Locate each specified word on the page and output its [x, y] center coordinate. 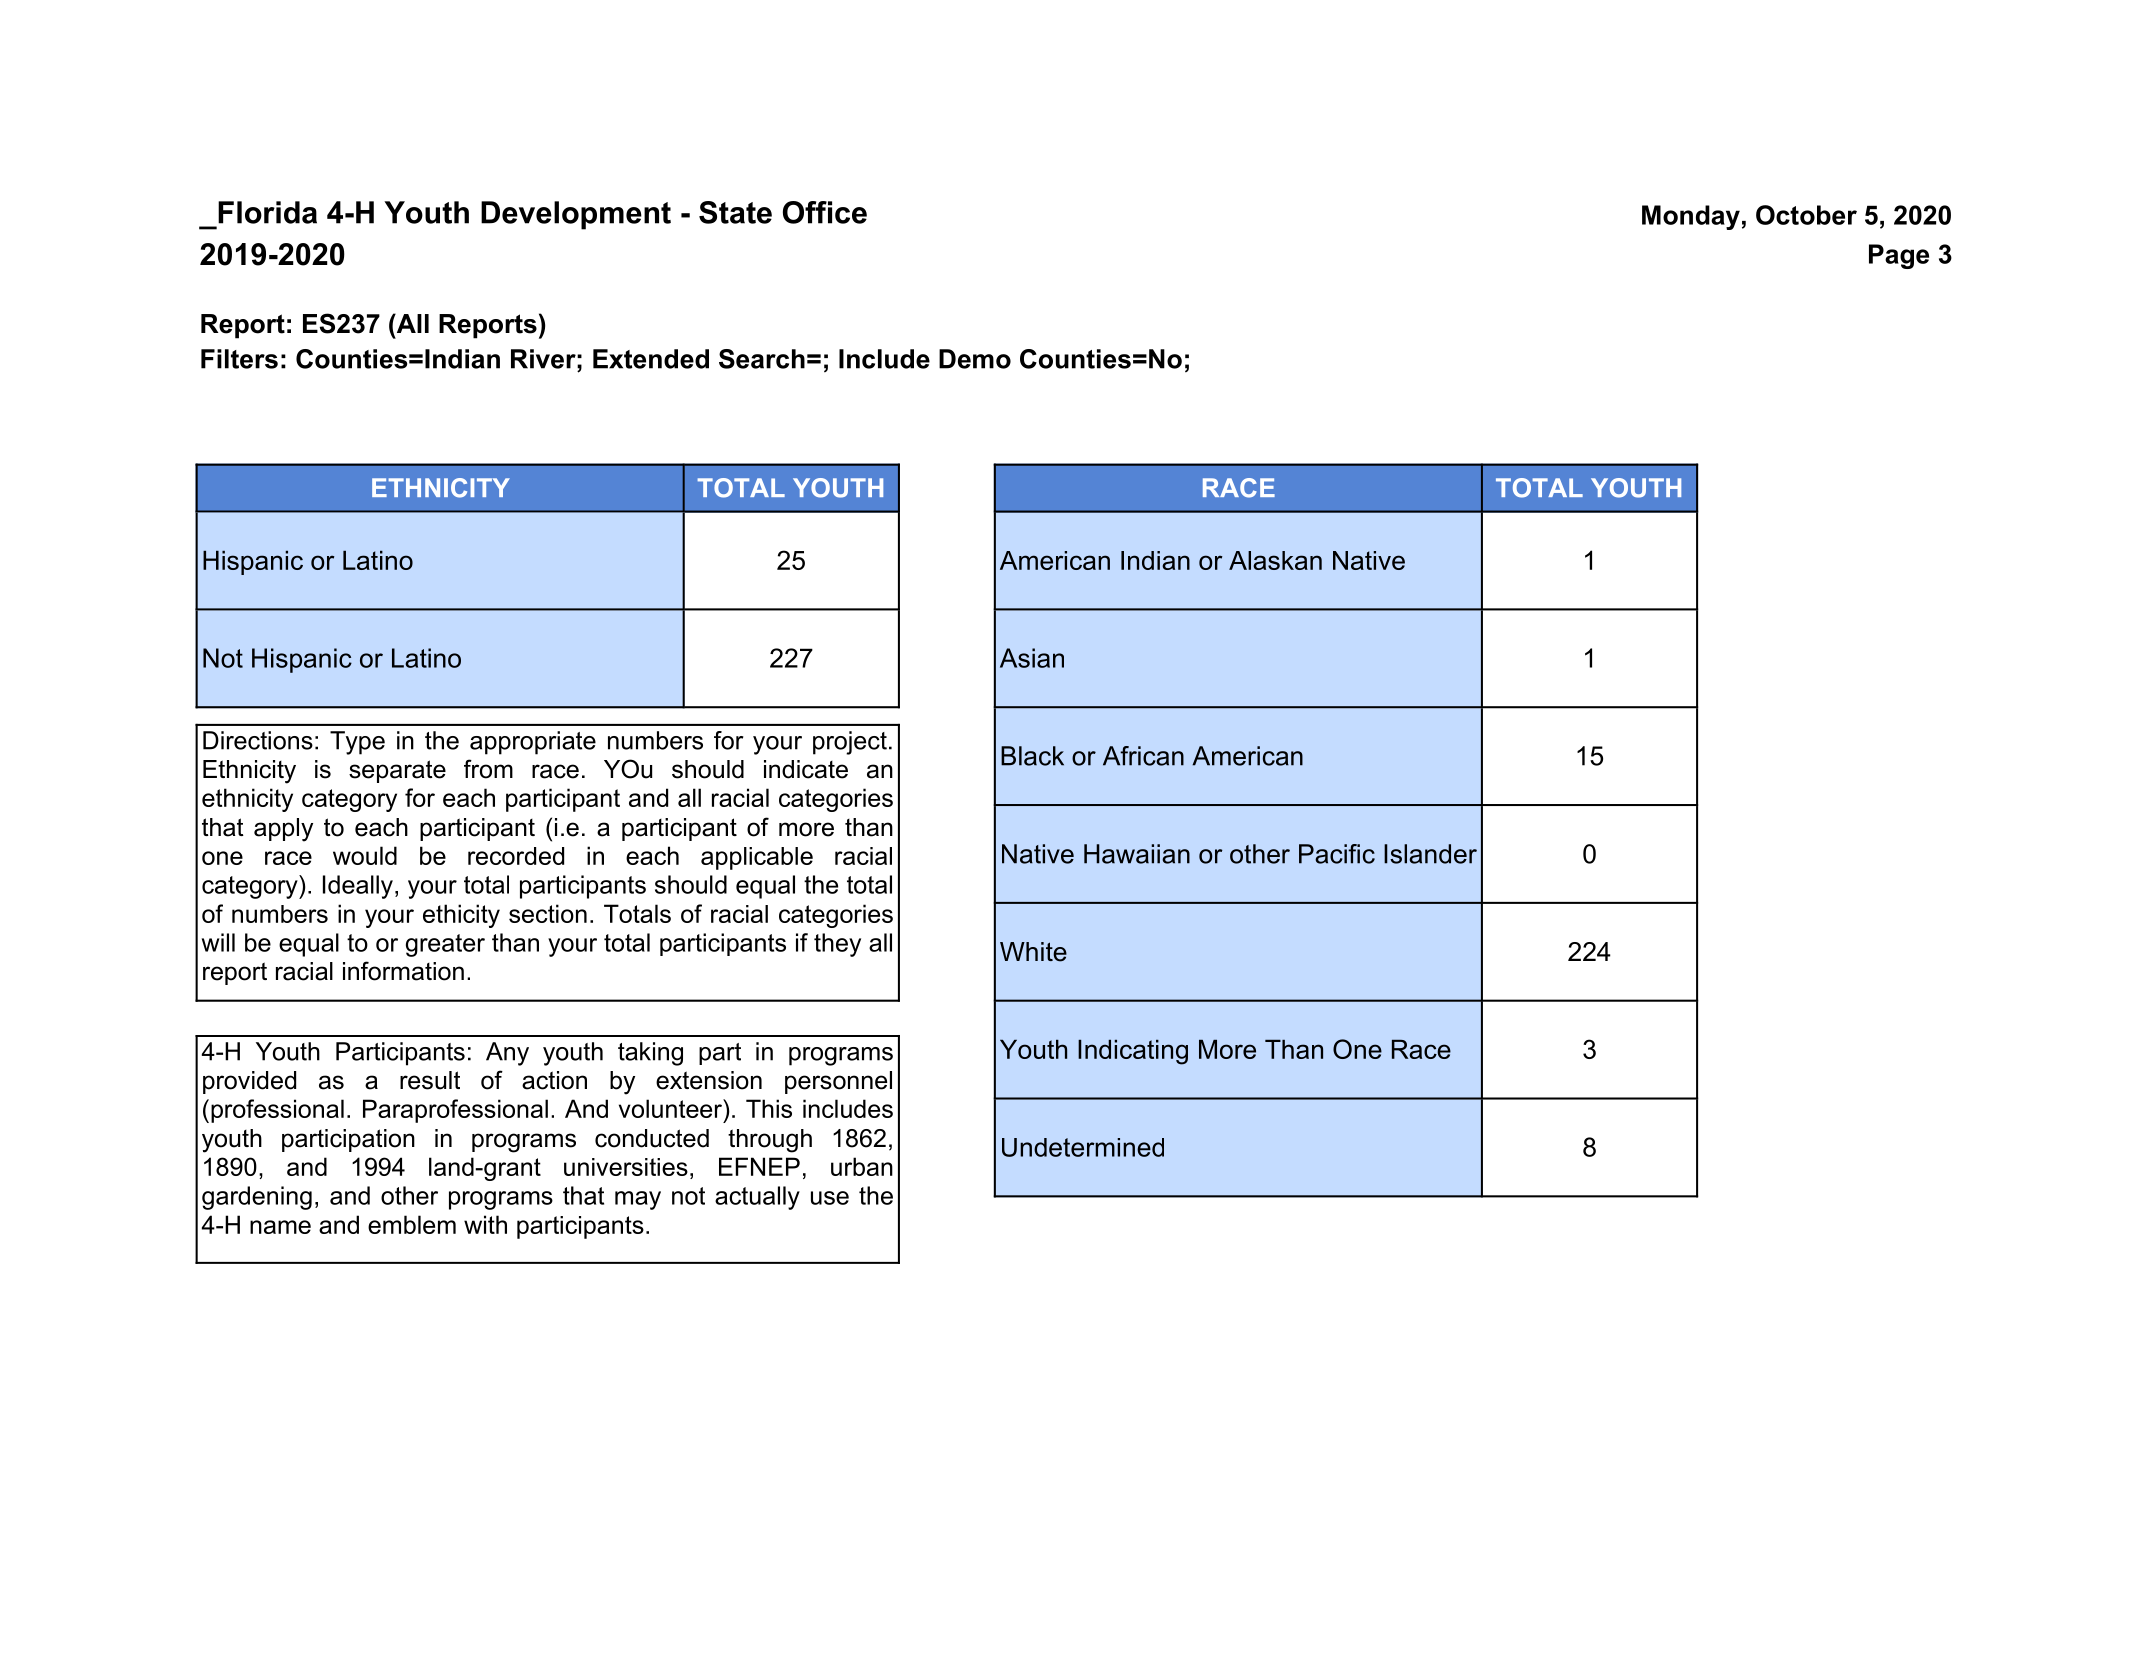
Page [1899, 256]
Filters [239, 359]
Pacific [1337, 854]
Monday [1691, 217]
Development [576, 215]
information [403, 971]
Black [1032, 756]
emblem [412, 1224]
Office [825, 212]
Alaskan [1275, 560]
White [1033, 952]
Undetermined [1083, 1147]
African [1143, 756]
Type [357, 743]
